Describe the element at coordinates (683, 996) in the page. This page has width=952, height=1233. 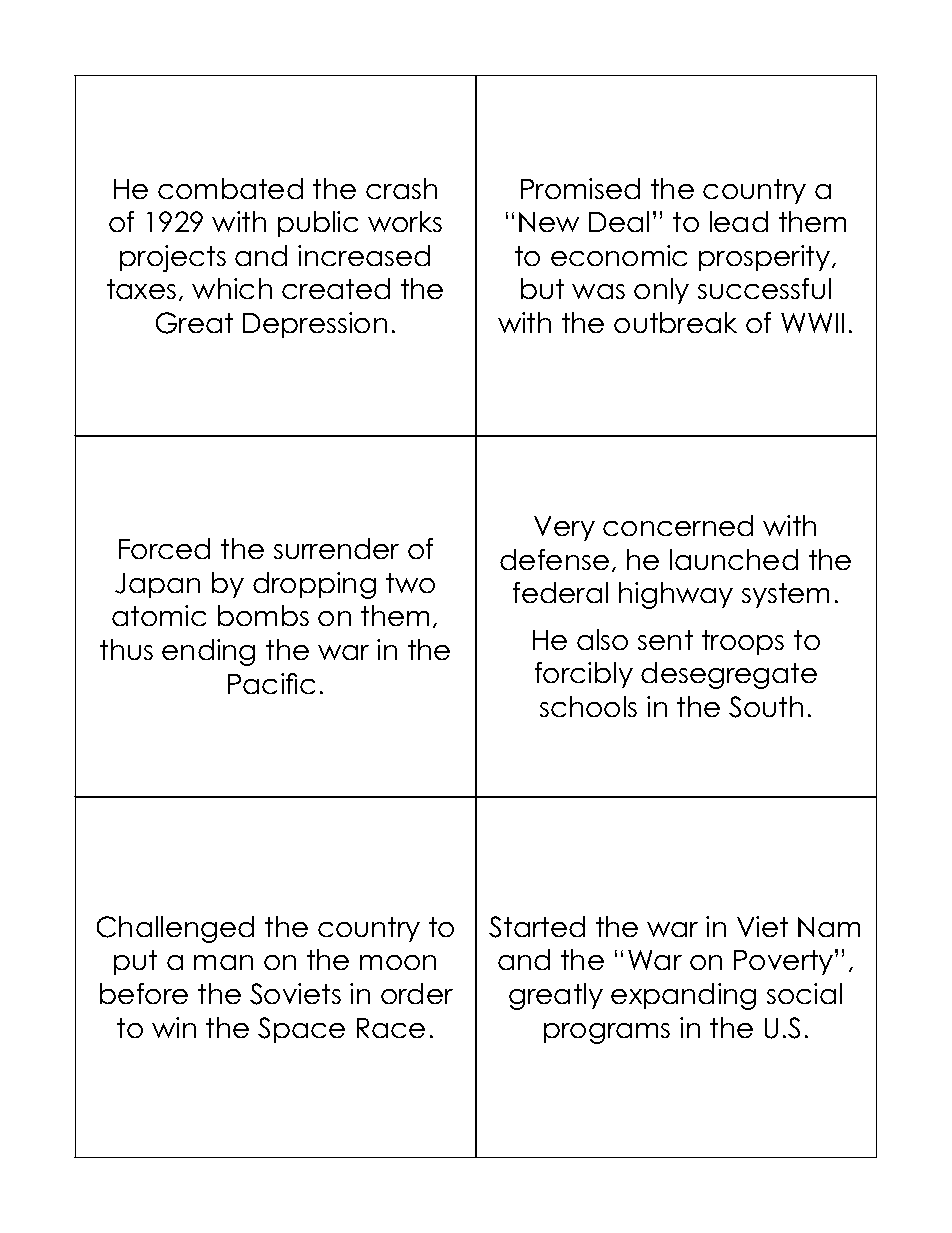
I see `expanding` at that location.
